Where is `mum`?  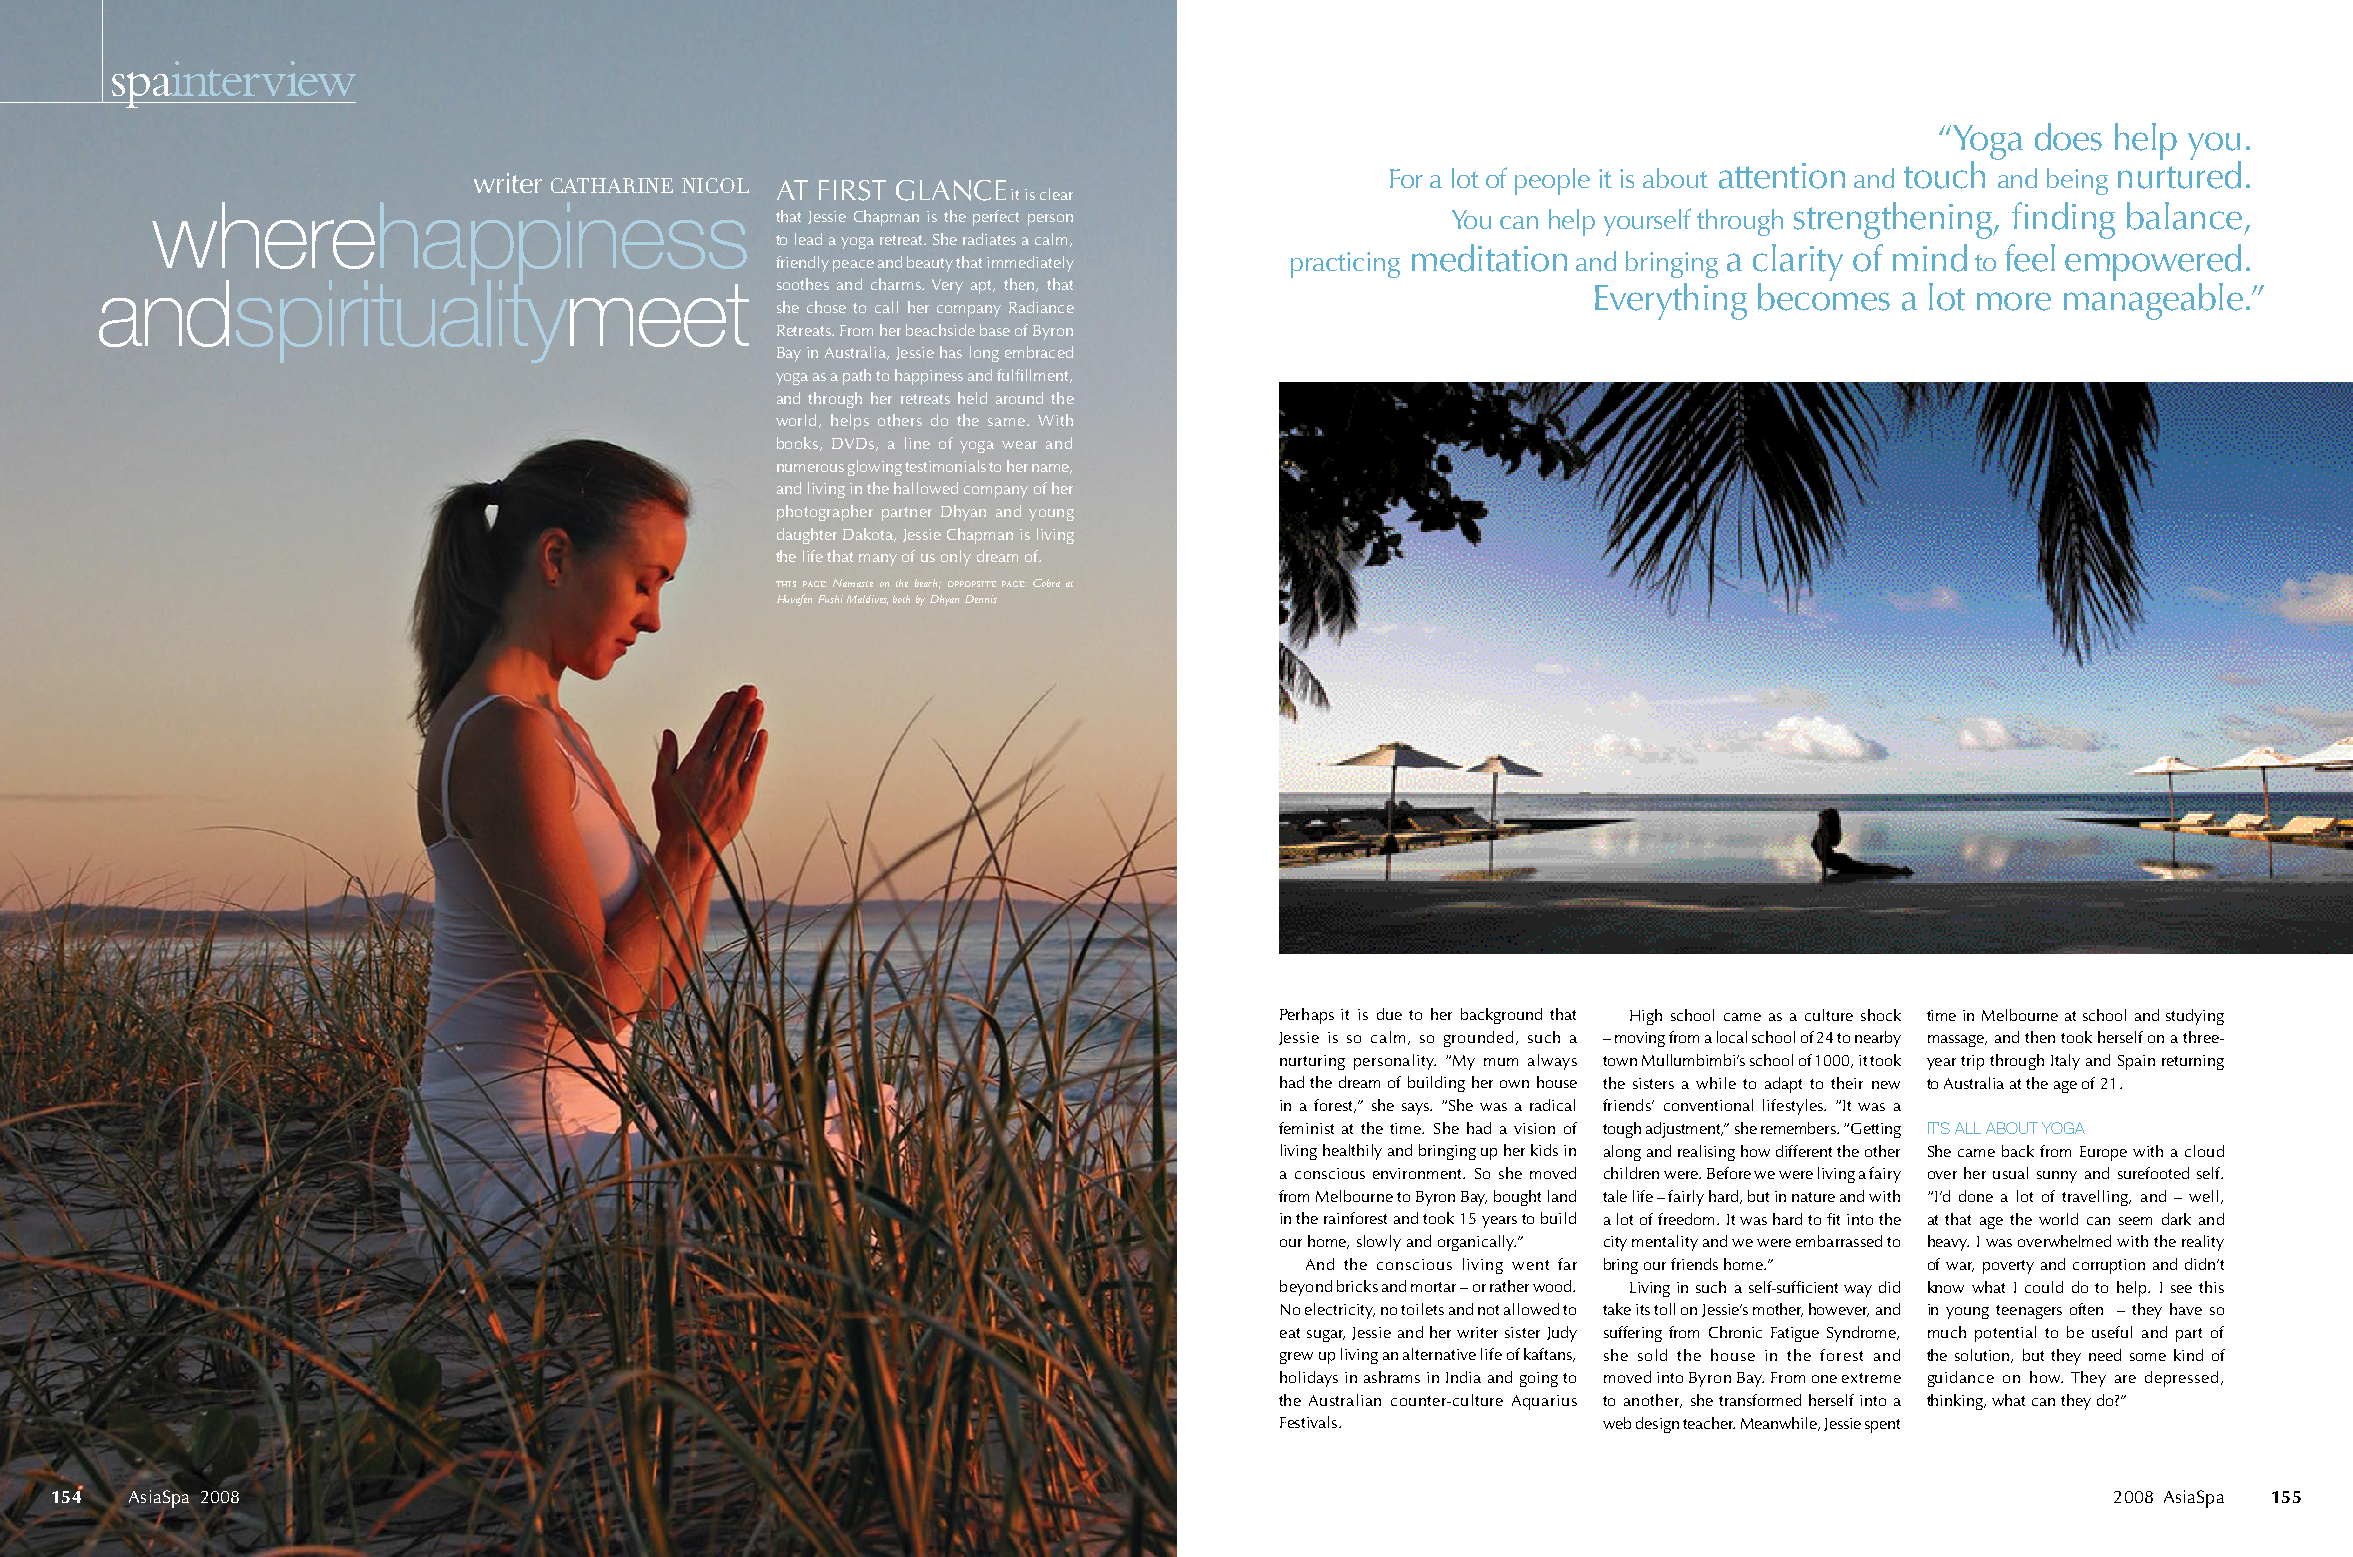 mum is located at coordinates (1501, 1062).
